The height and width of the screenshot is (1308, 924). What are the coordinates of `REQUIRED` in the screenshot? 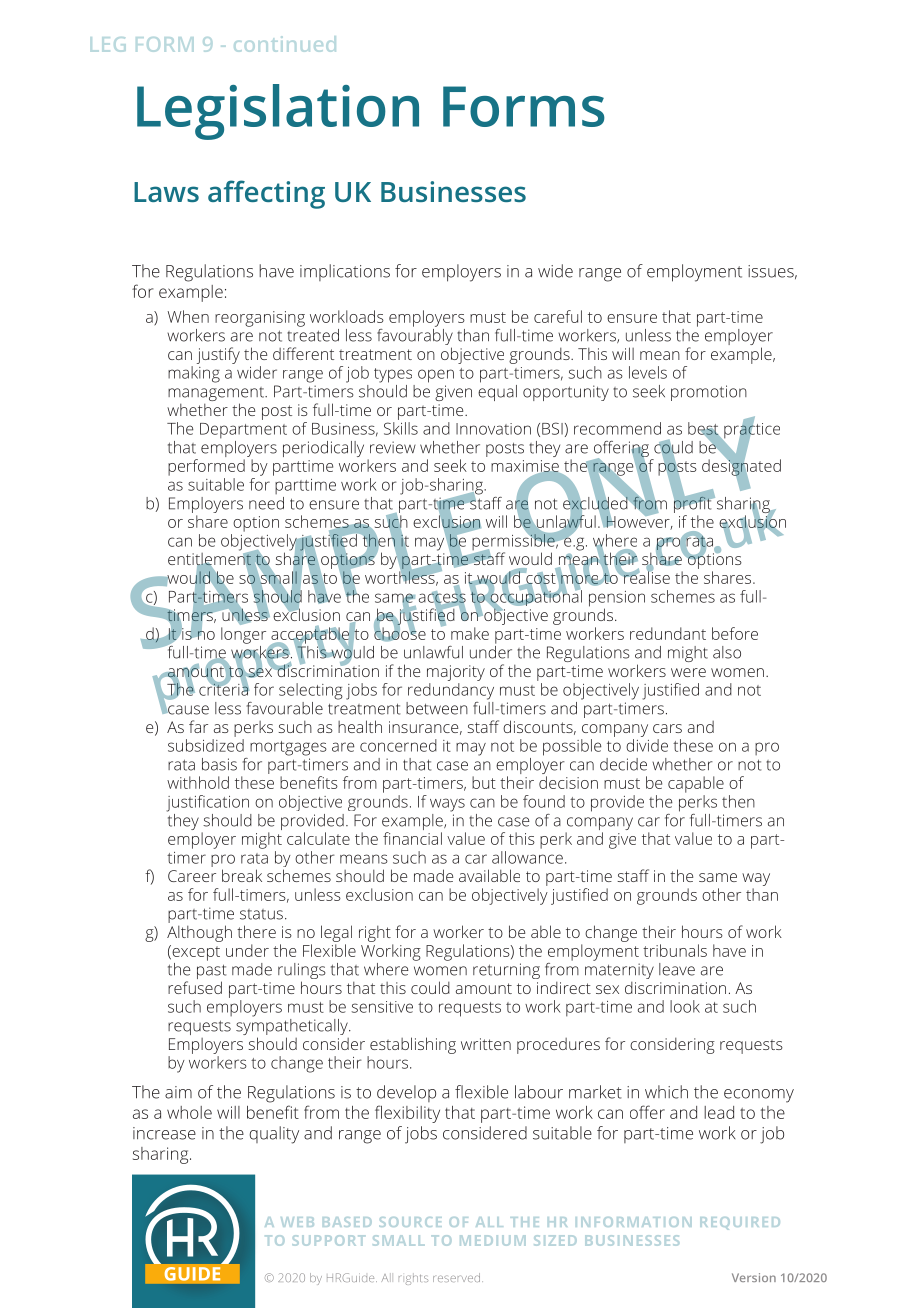 It's located at (740, 1223).
